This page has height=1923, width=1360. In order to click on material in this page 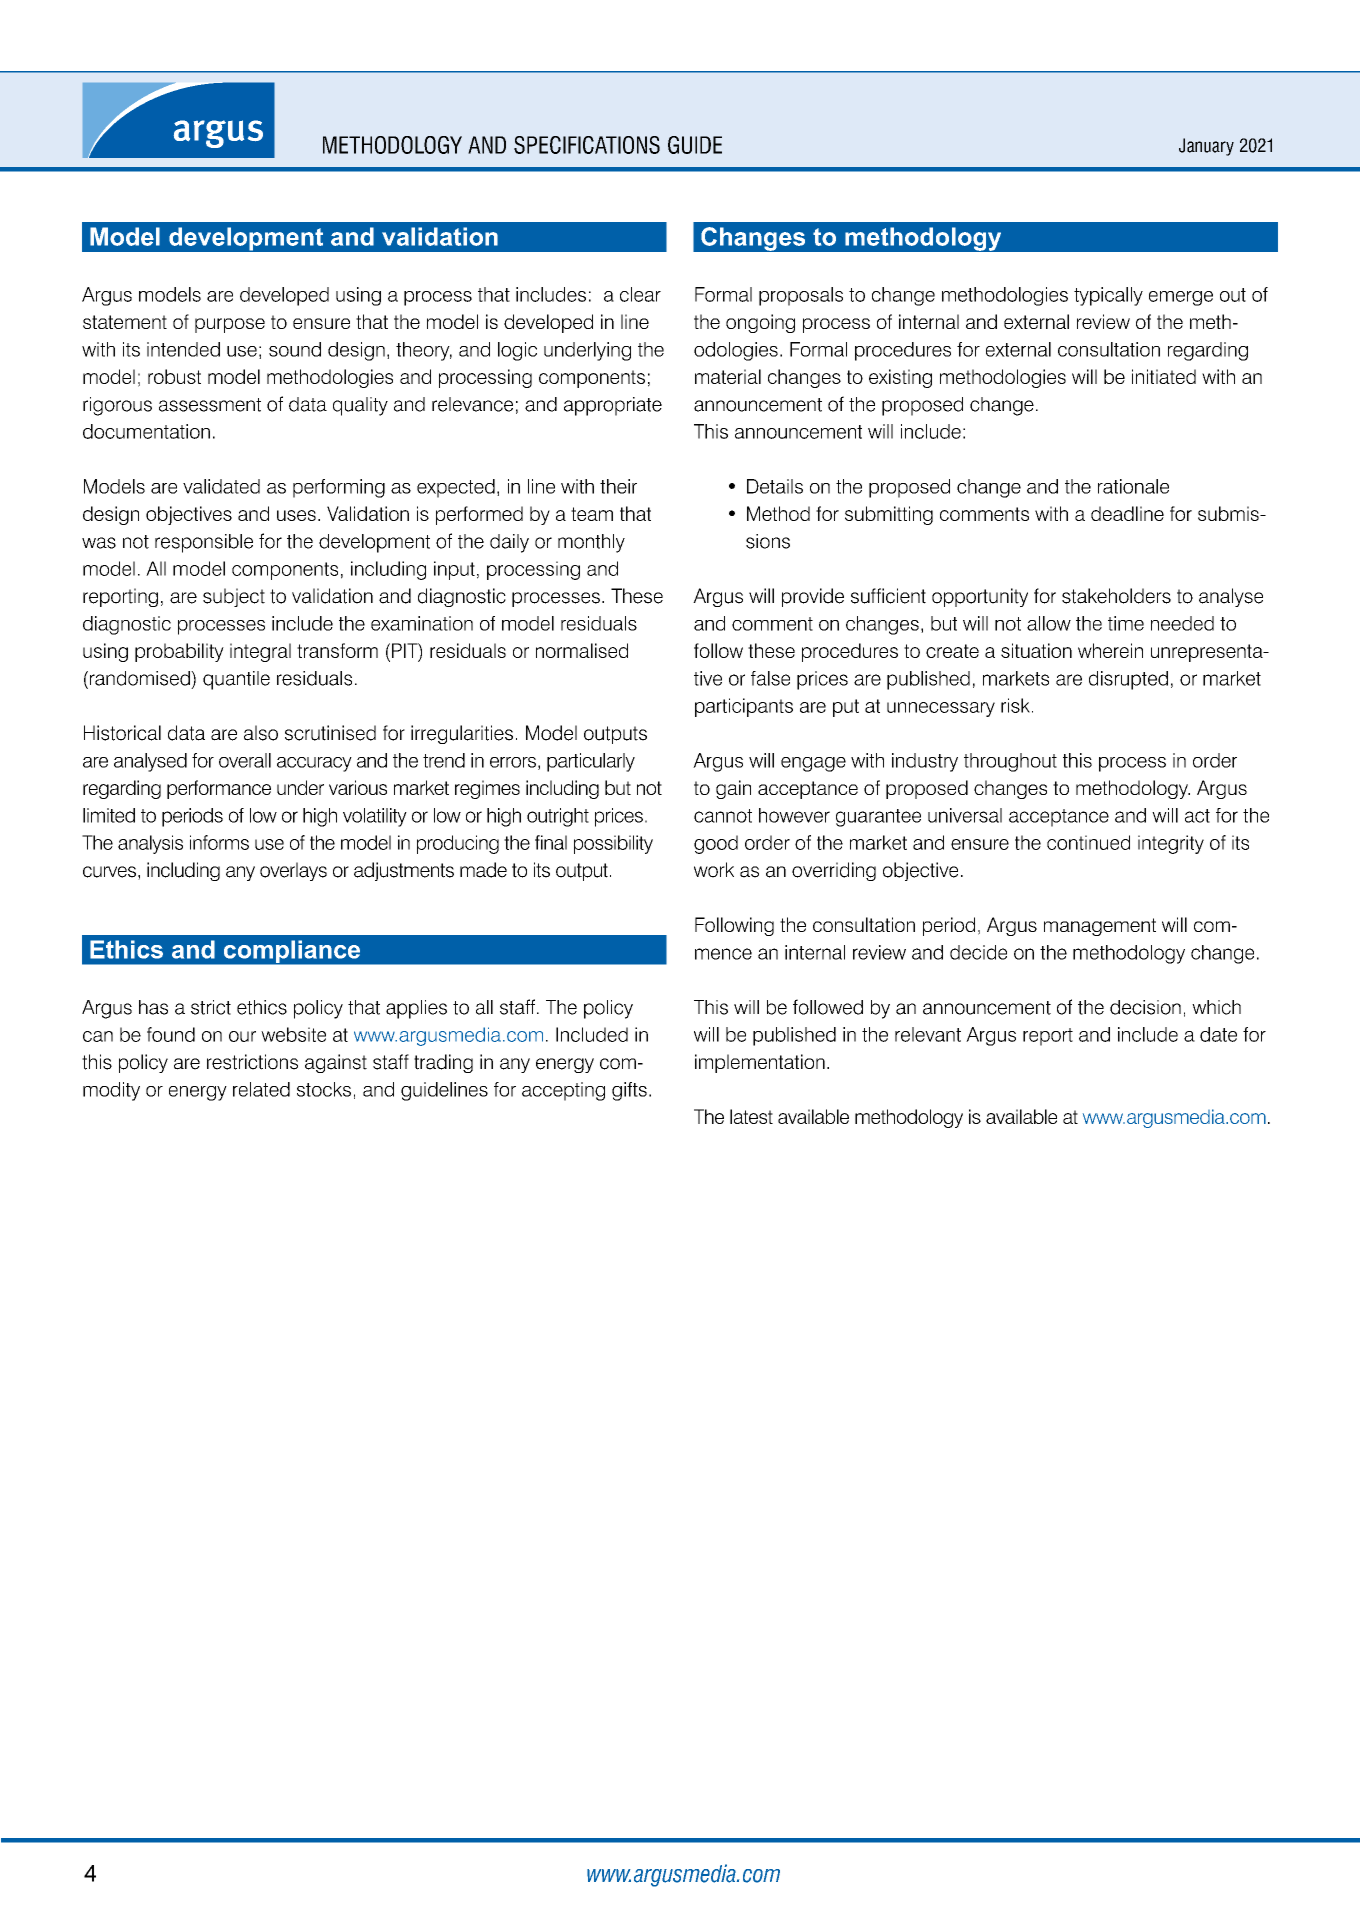, I will do `click(728, 376)`.
